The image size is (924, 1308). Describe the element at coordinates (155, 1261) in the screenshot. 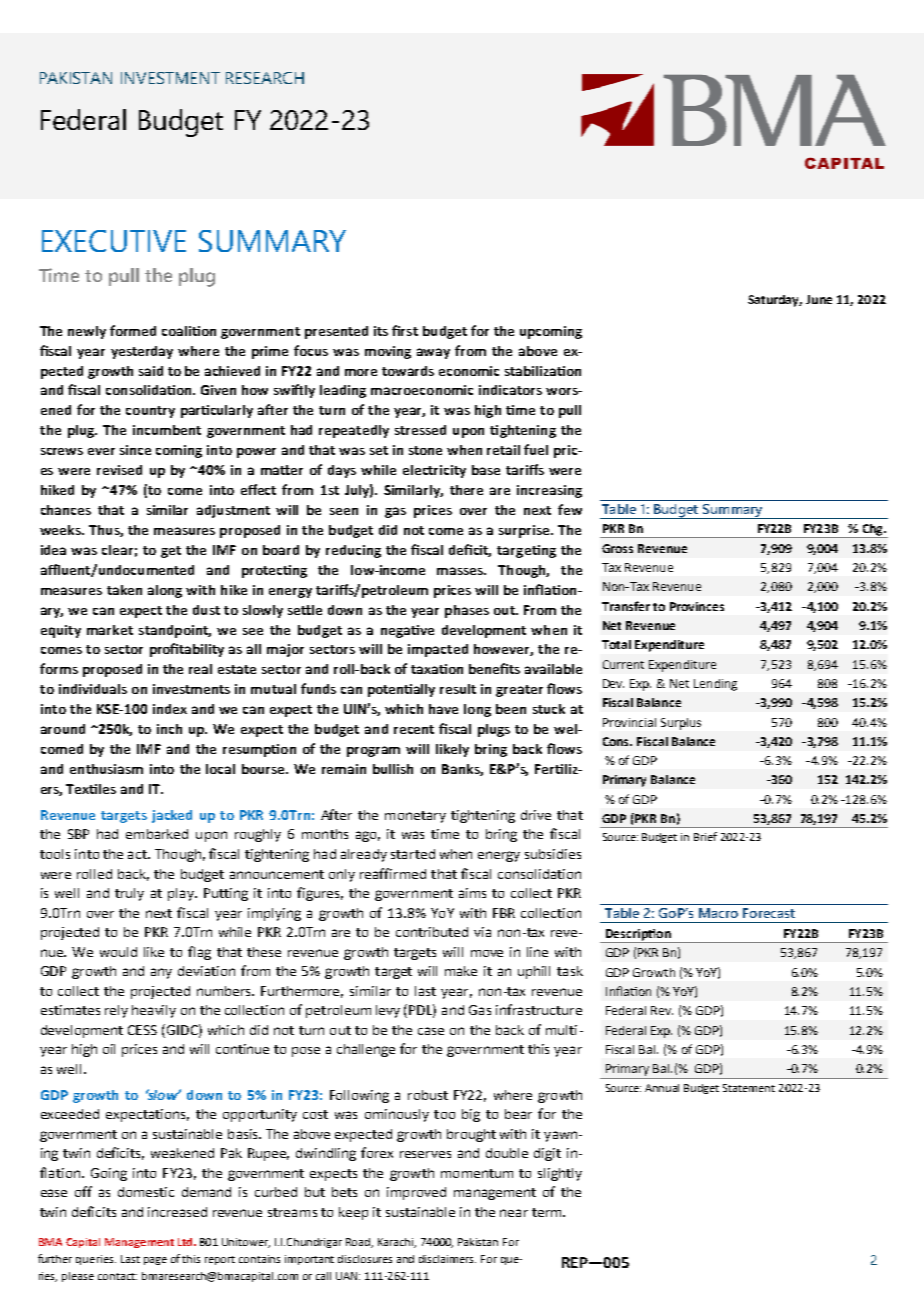

I see `page` at that location.
